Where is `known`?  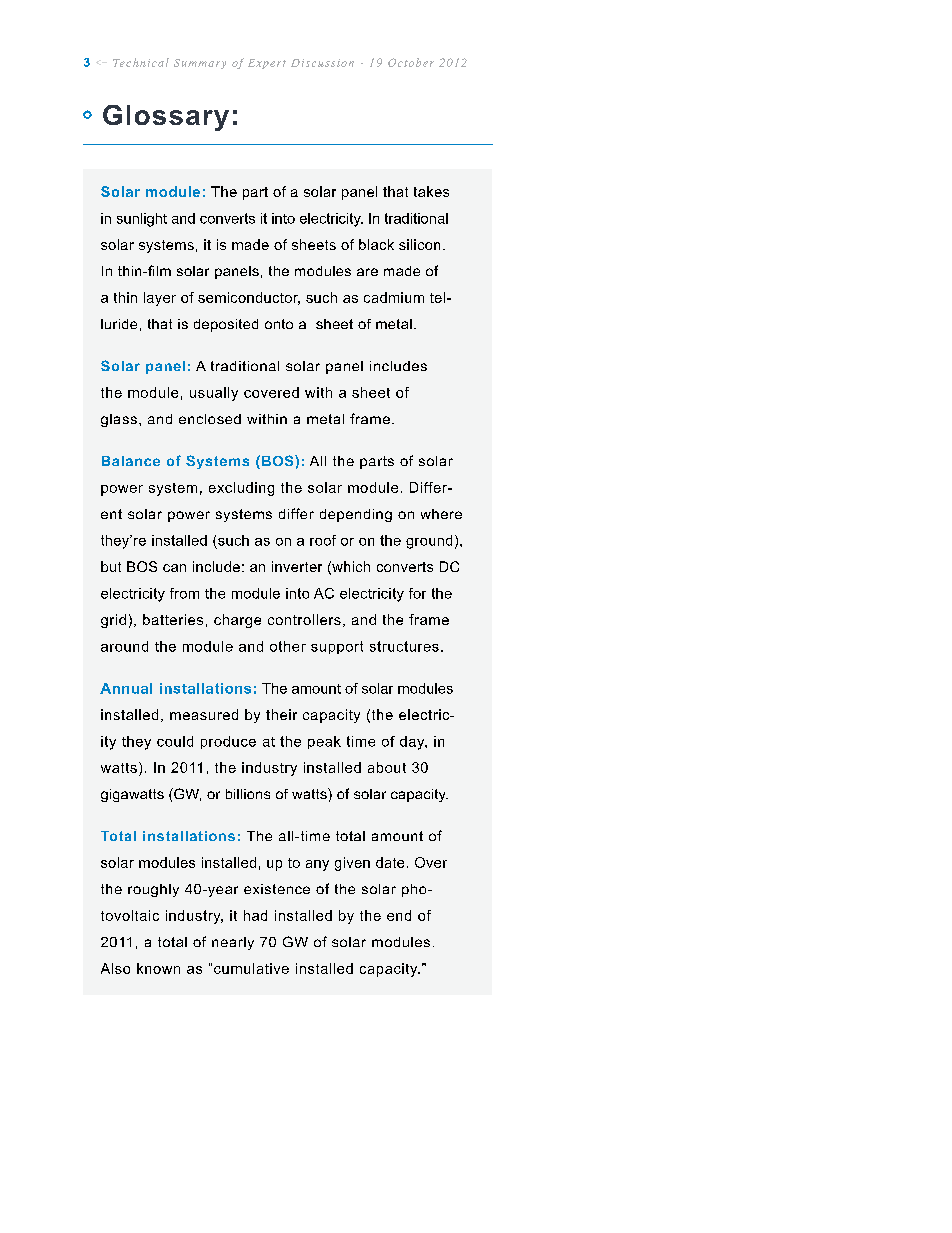
known is located at coordinates (158, 968).
